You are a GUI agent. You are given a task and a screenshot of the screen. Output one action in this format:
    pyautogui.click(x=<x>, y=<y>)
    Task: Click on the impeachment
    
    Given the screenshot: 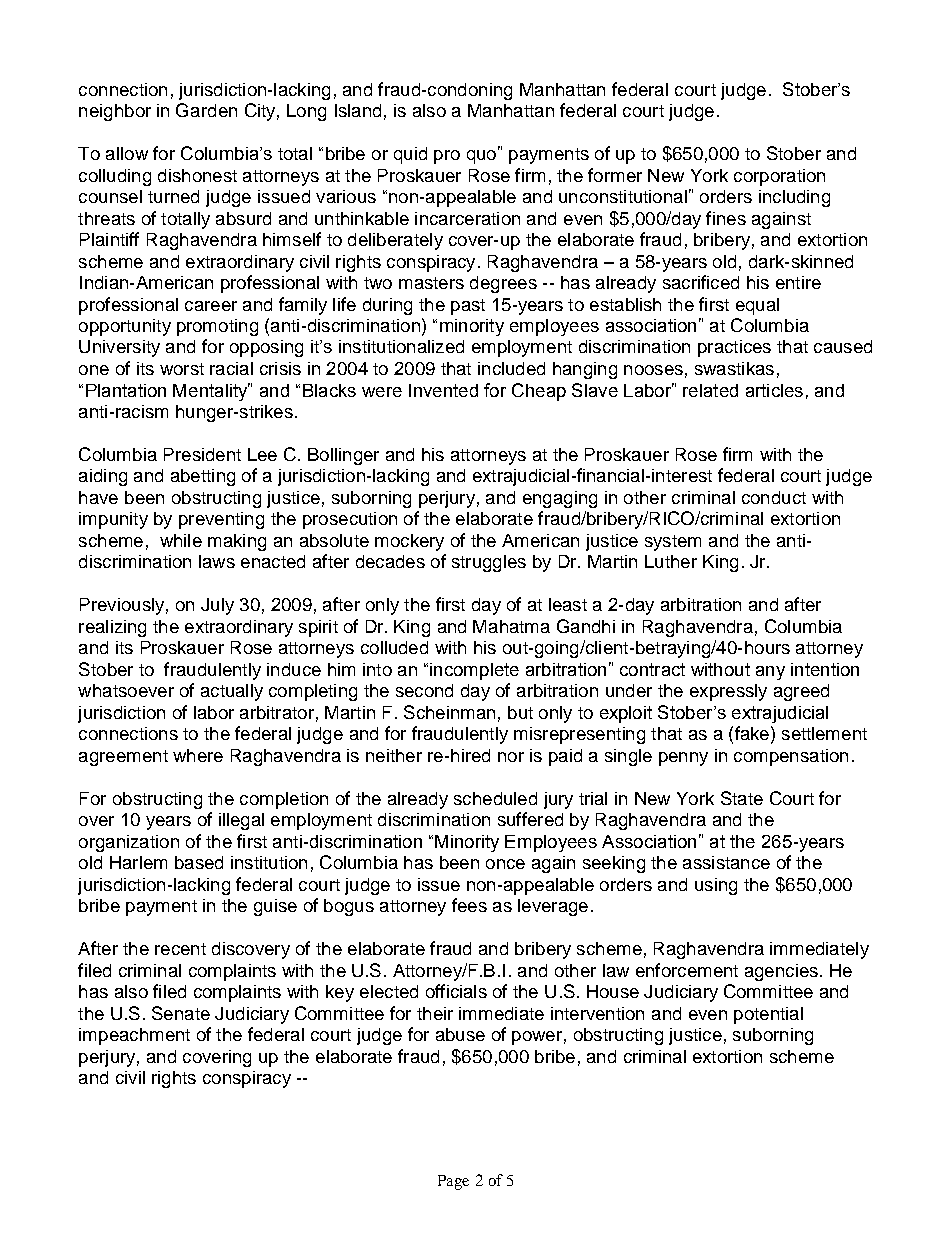 What is the action you would take?
    pyautogui.click(x=134, y=1036)
